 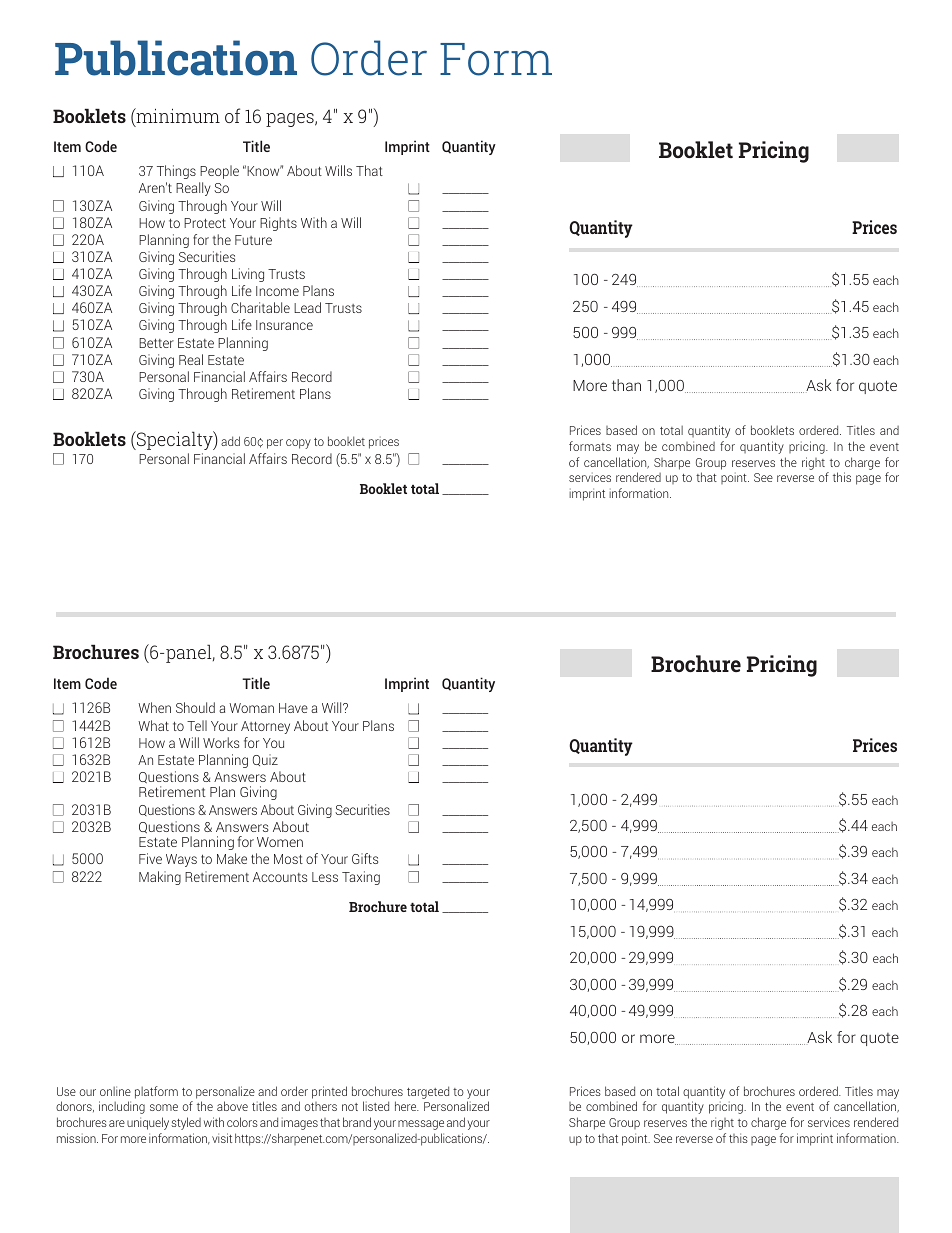 I want to click on Attorney, so click(x=265, y=727).
